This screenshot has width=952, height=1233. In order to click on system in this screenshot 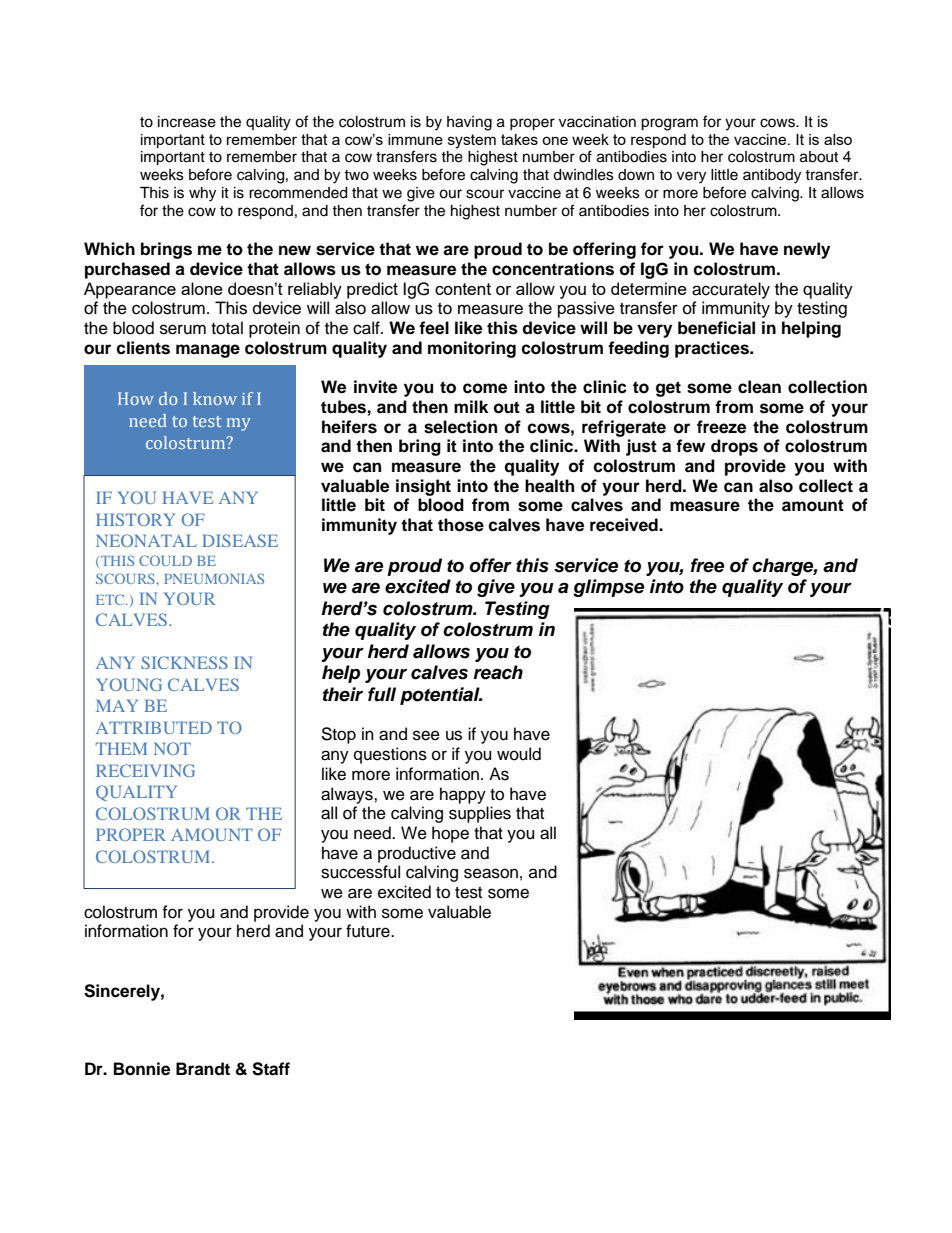, I will do `click(472, 141)`.
